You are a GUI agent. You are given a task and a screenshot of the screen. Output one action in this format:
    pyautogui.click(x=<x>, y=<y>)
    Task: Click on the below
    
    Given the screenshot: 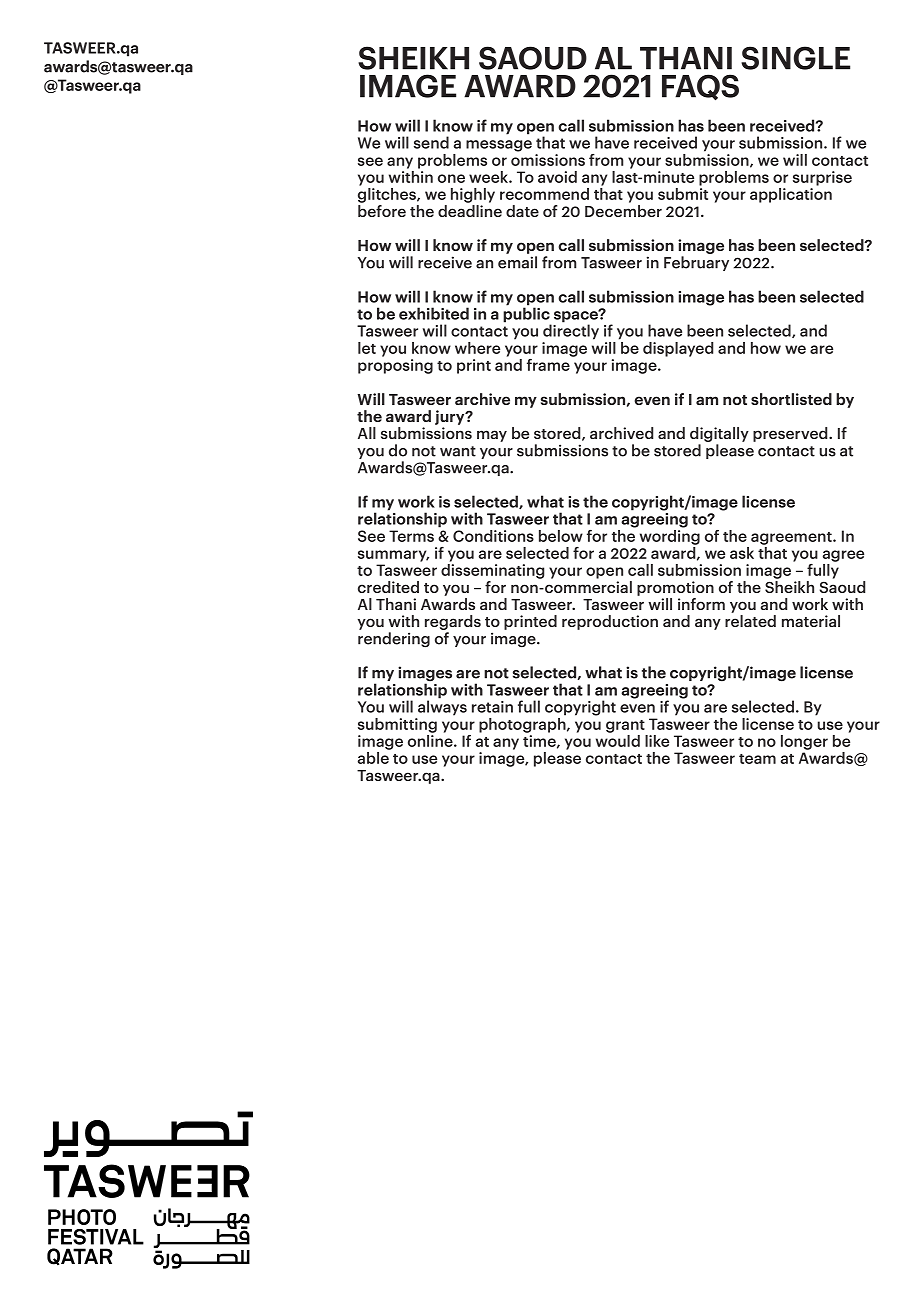 What is the action you would take?
    pyautogui.click(x=561, y=536)
